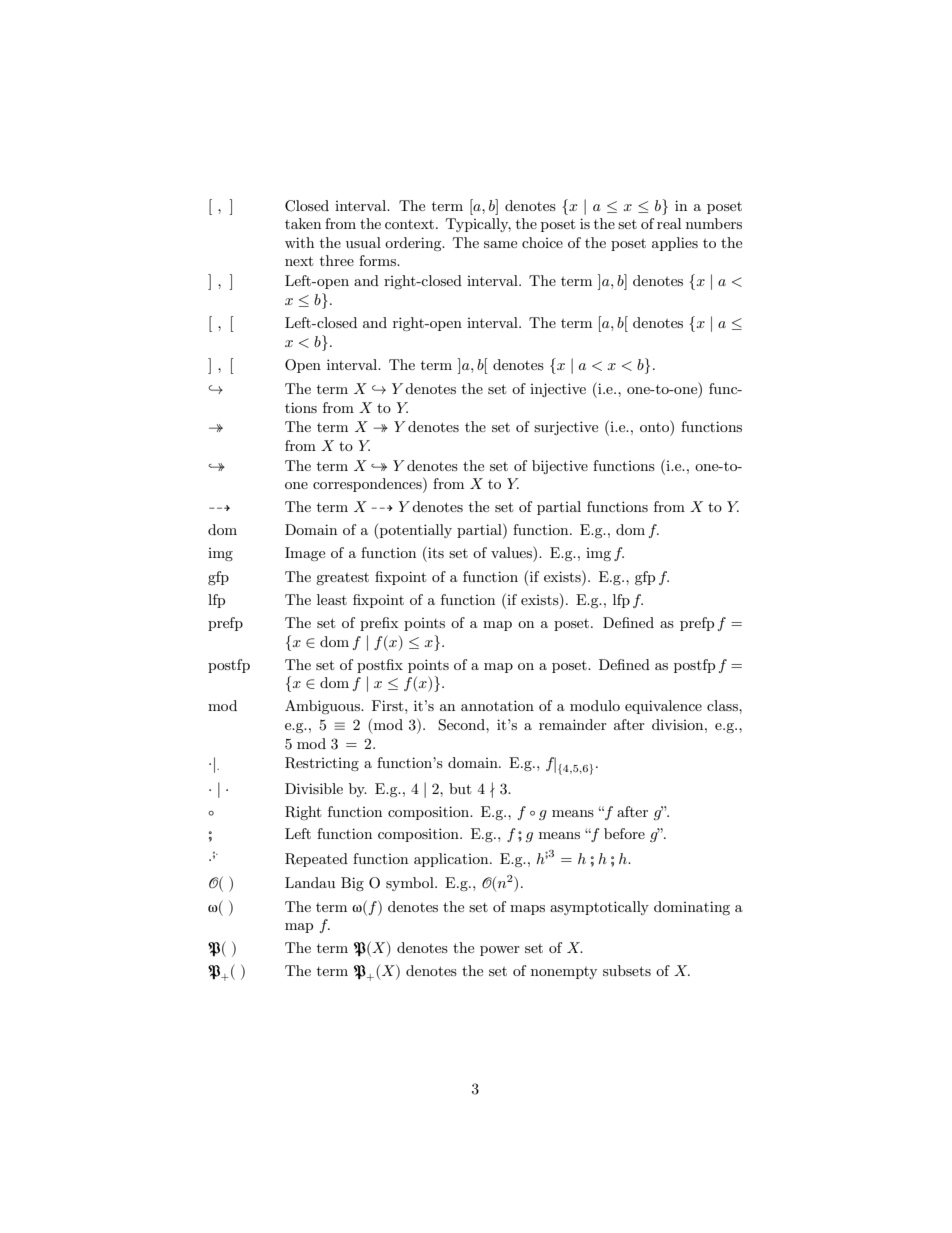 The width and height of the screenshot is (952, 1233). Describe the element at coordinates (305, 554) in the screenshot. I see `Image` at that location.
